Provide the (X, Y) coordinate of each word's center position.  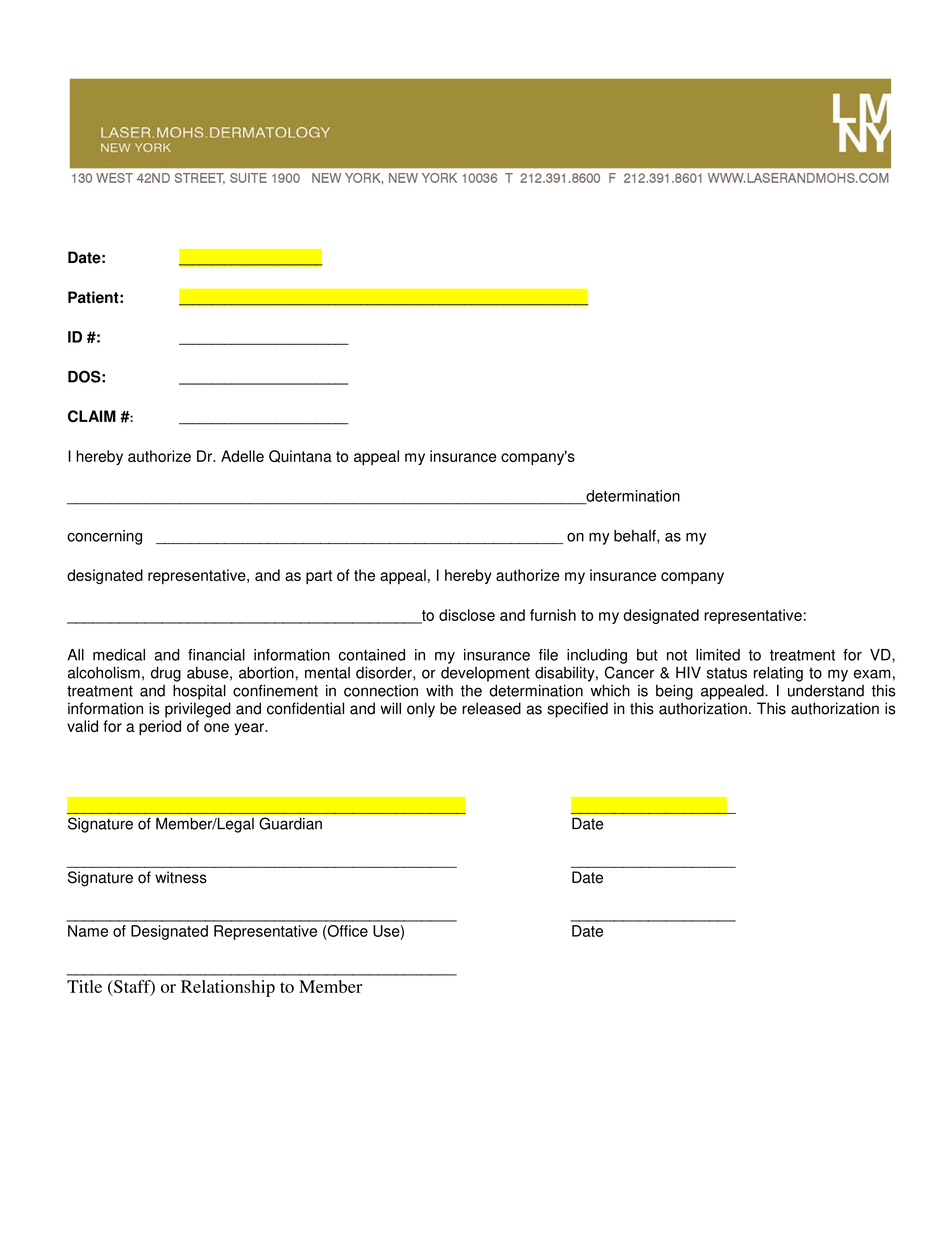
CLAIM (92, 416)
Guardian (290, 823)
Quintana (300, 456)
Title (84, 986)
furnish (553, 615)
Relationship (228, 988)
